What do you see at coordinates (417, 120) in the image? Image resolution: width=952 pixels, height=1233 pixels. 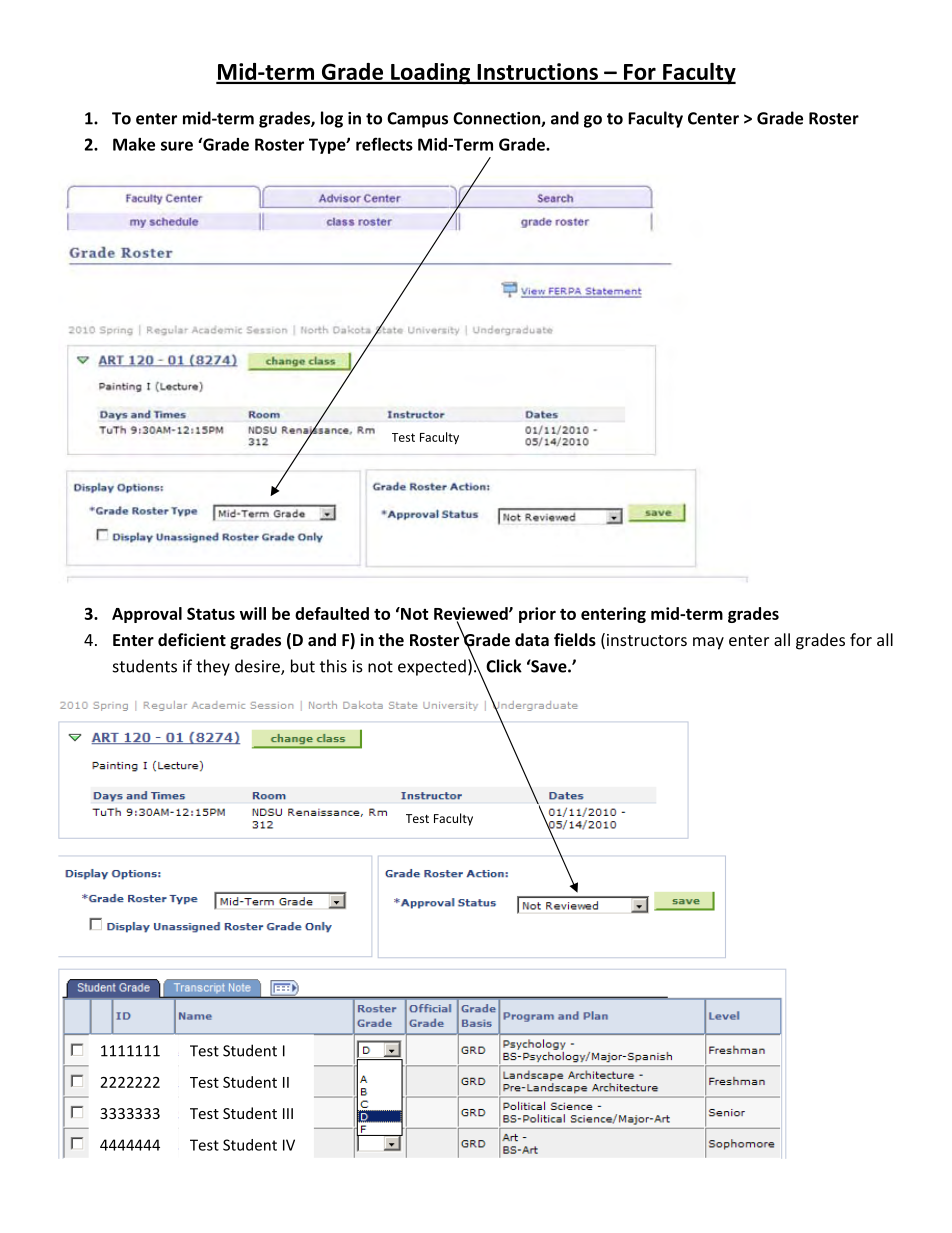 I see `Campus` at bounding box center [417, 120].
